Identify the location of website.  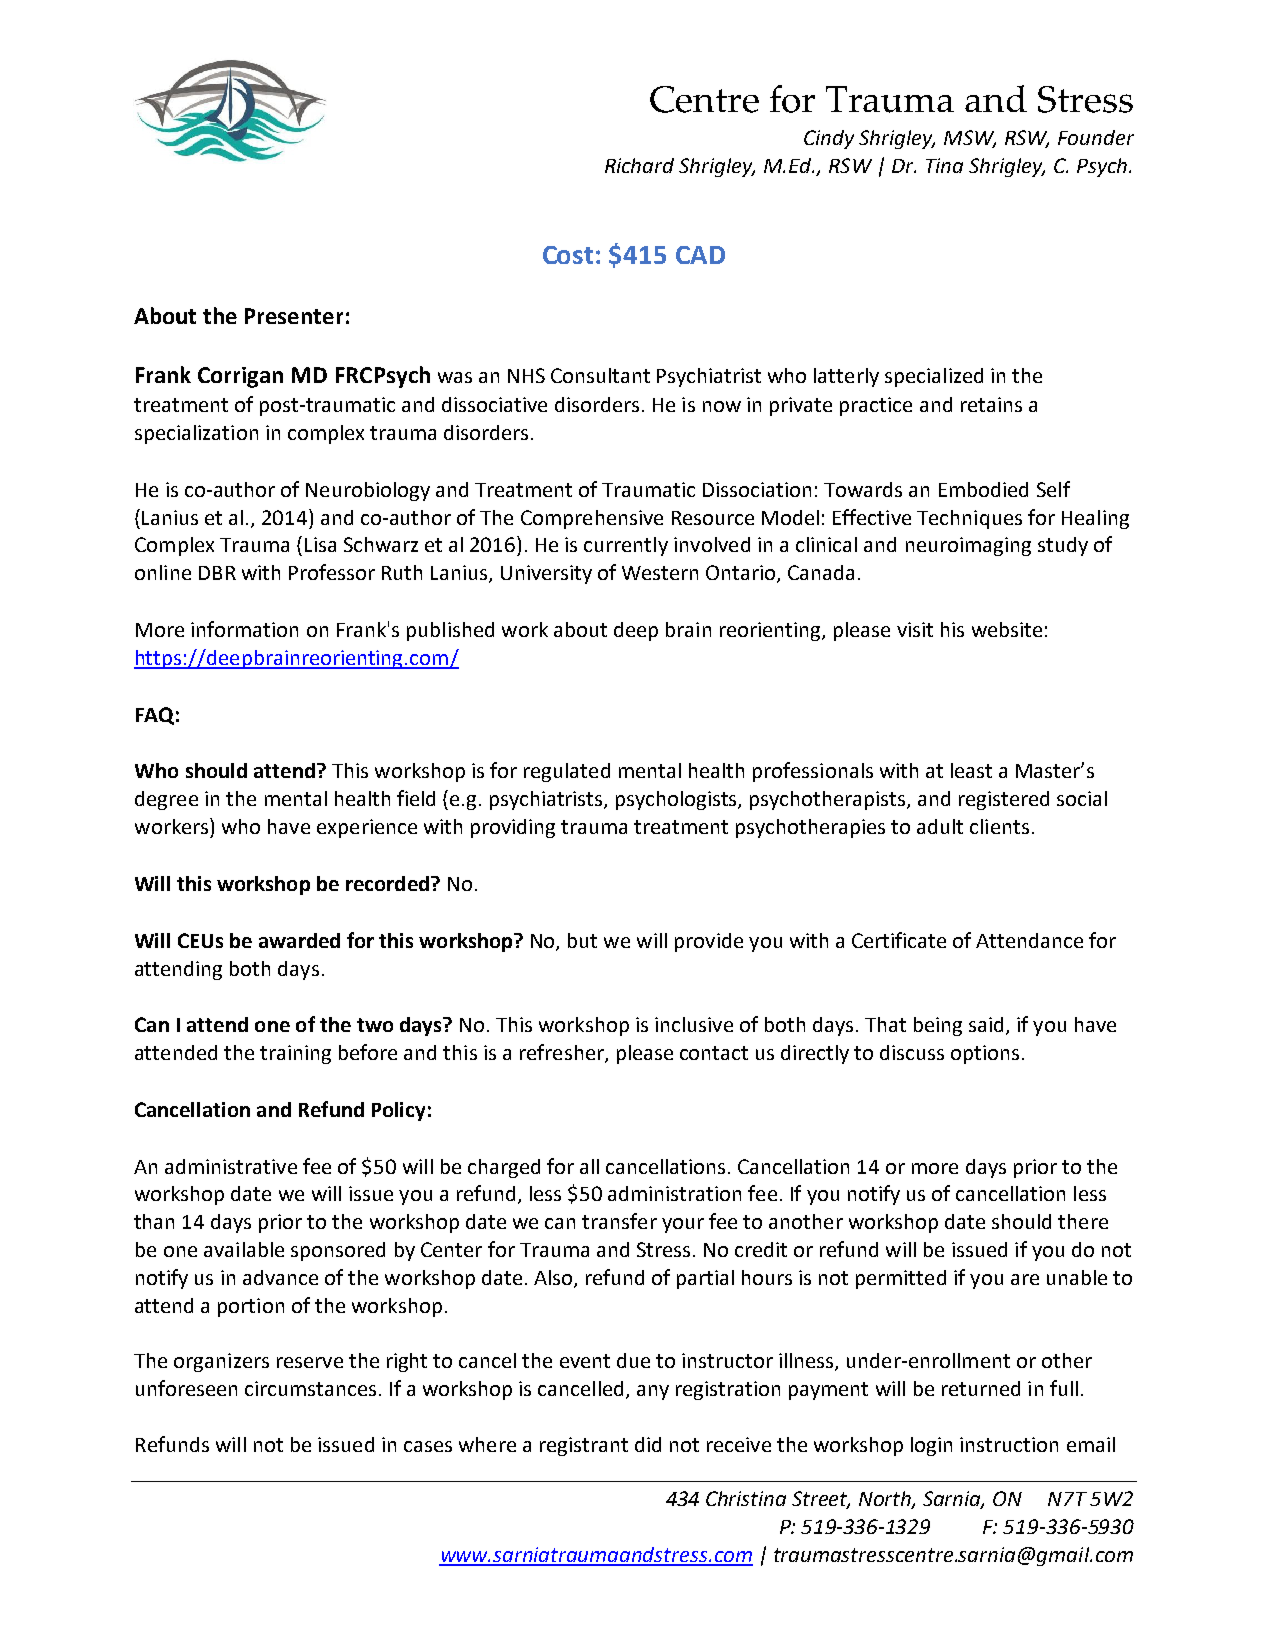
(1007, 629).
